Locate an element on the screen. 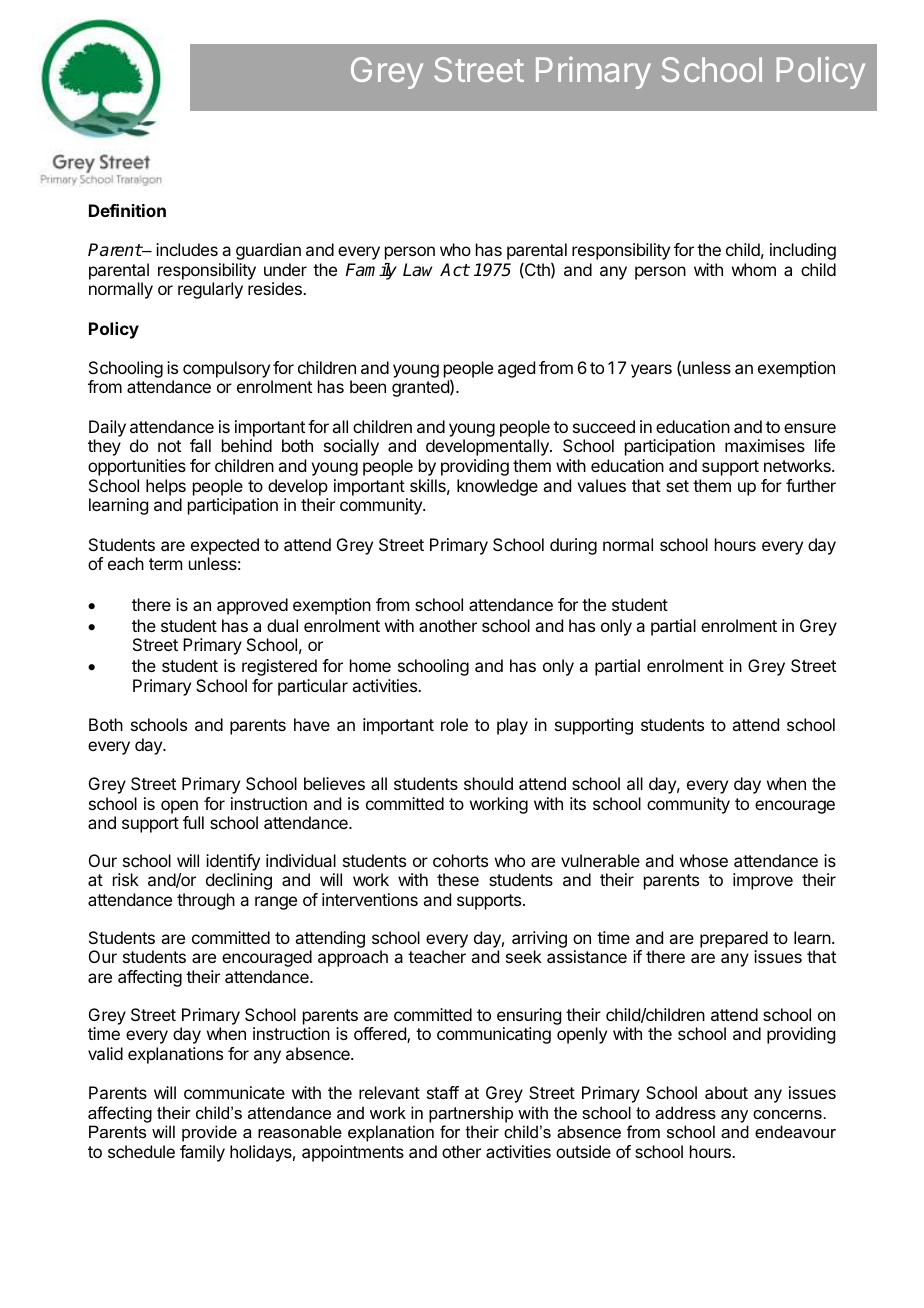 The image size is (924, 1308). whom is located at coordinates (754, 269).
